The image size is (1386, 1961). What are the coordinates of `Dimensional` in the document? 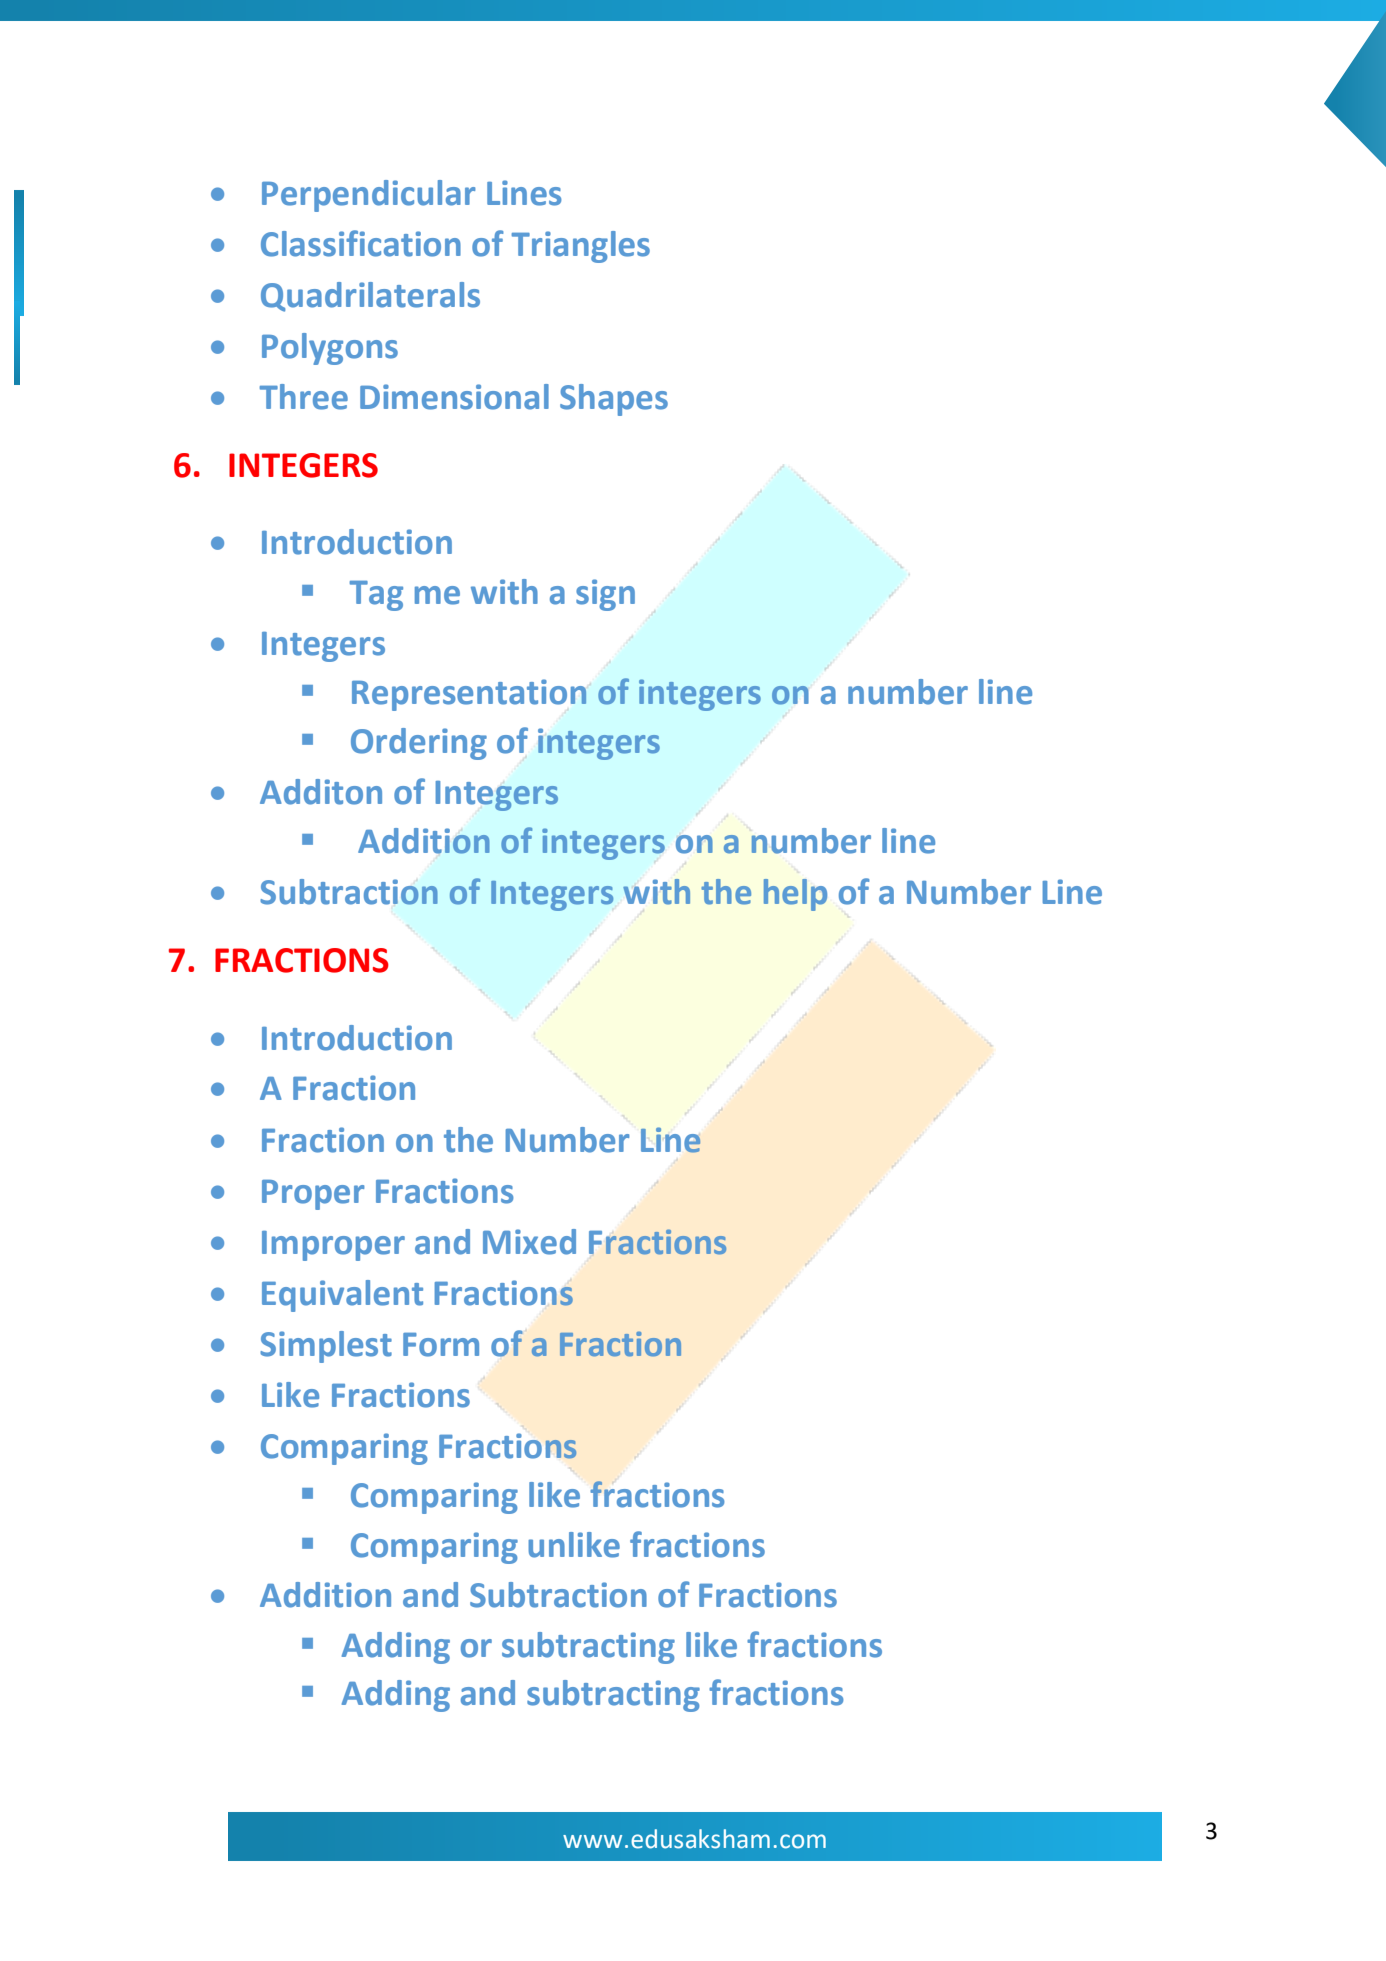 It's located at (454, 397).
